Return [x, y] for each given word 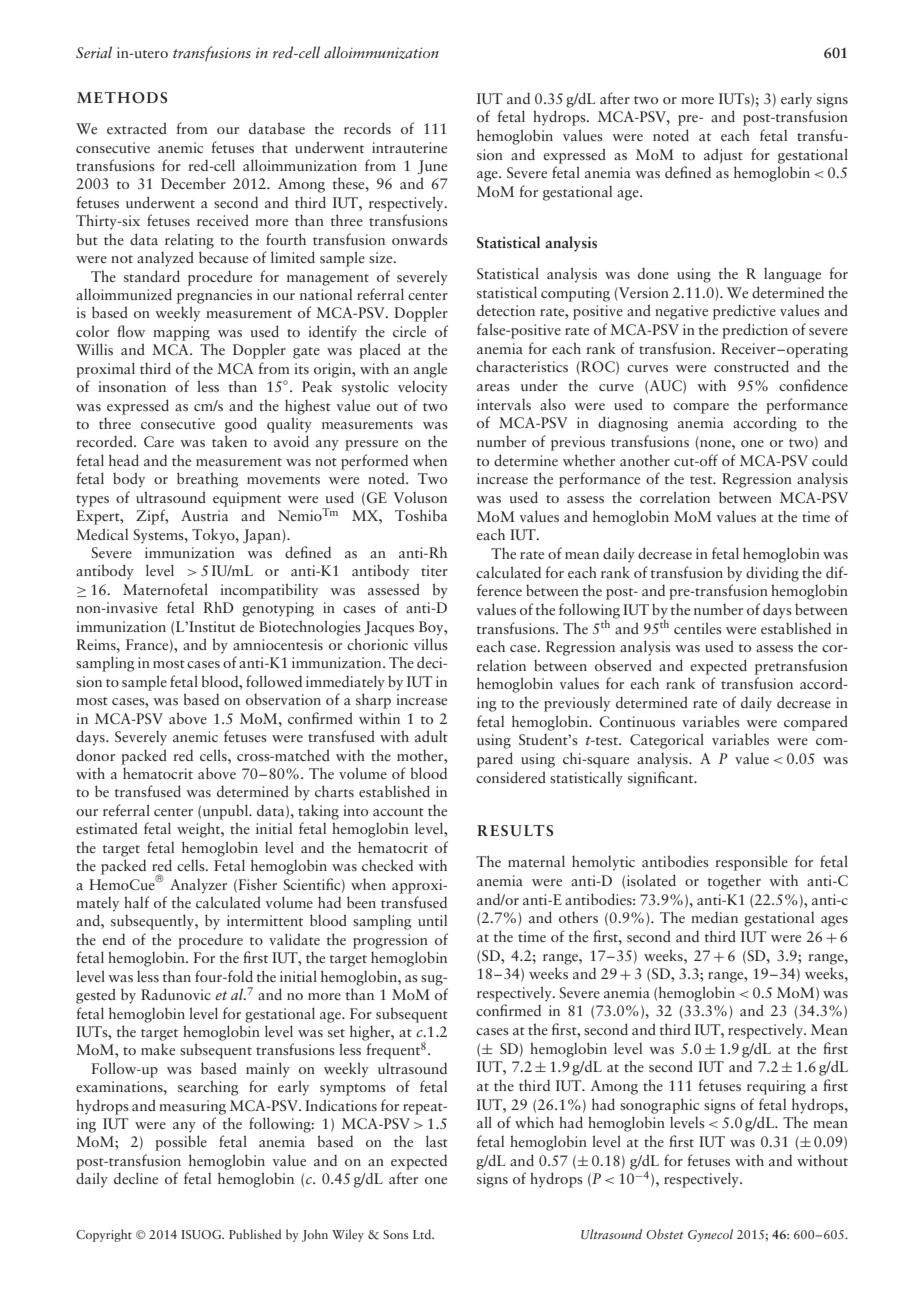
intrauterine [409, 147]
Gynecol [710, 1235]
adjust [723, 155]
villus [431, 644]
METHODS [122, 98]
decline [136, 1178]
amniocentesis [278, 644]
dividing [772, 574]
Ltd [423, 1234]
